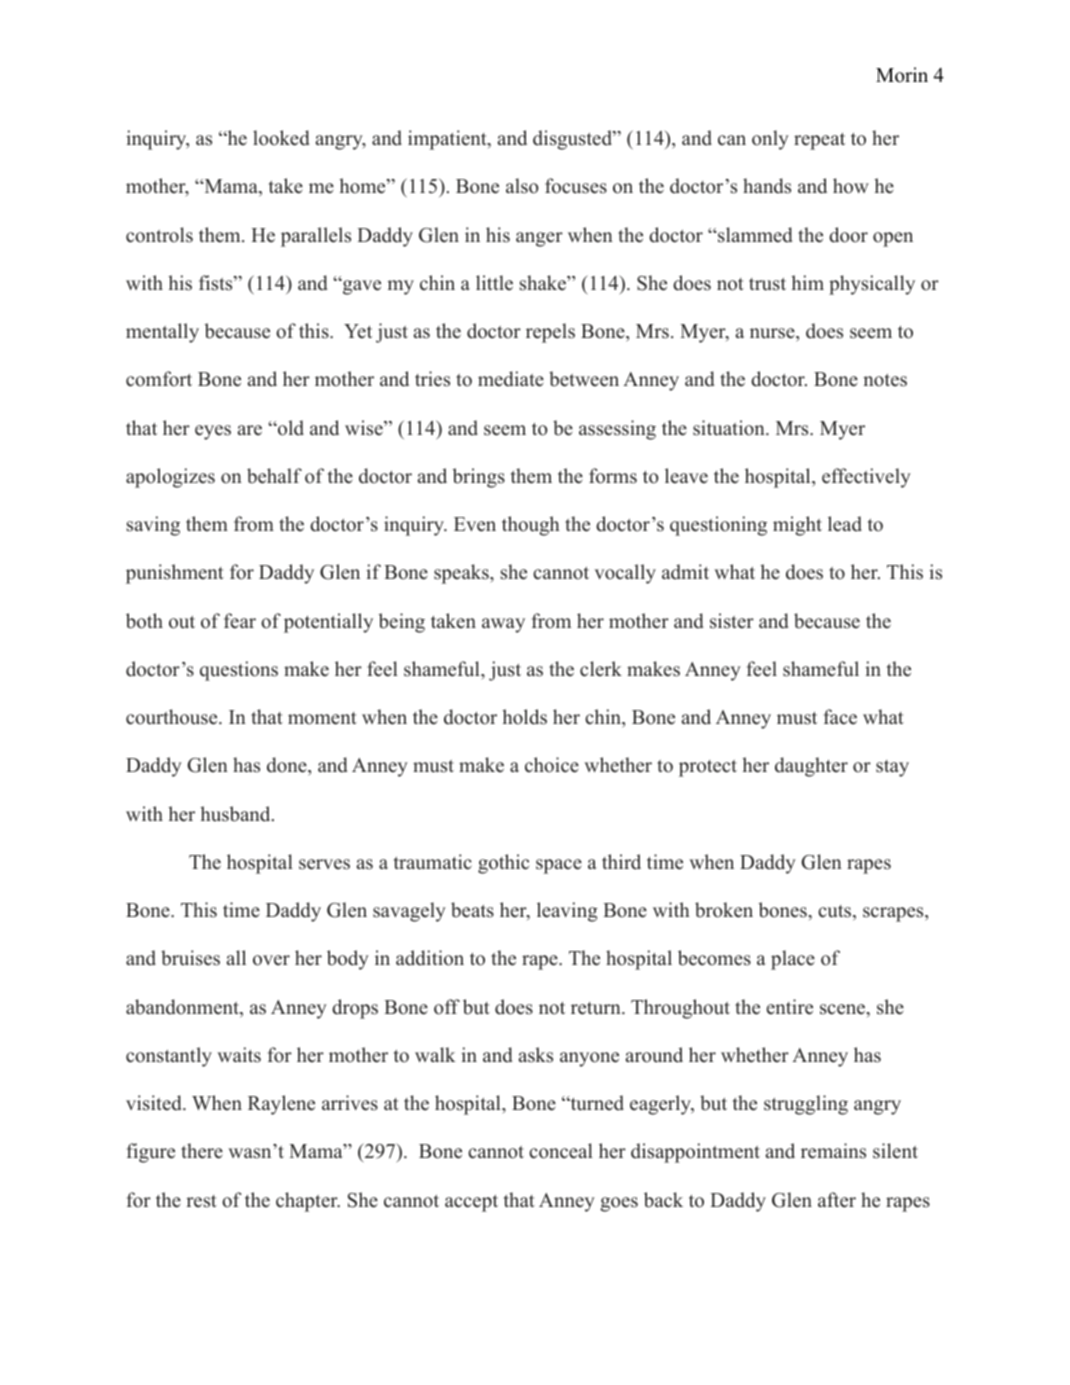 The width and height of the page is (1070, 1385). Describe the element at coordinates (833, 1151) in the page. I see `remains` at that location.
